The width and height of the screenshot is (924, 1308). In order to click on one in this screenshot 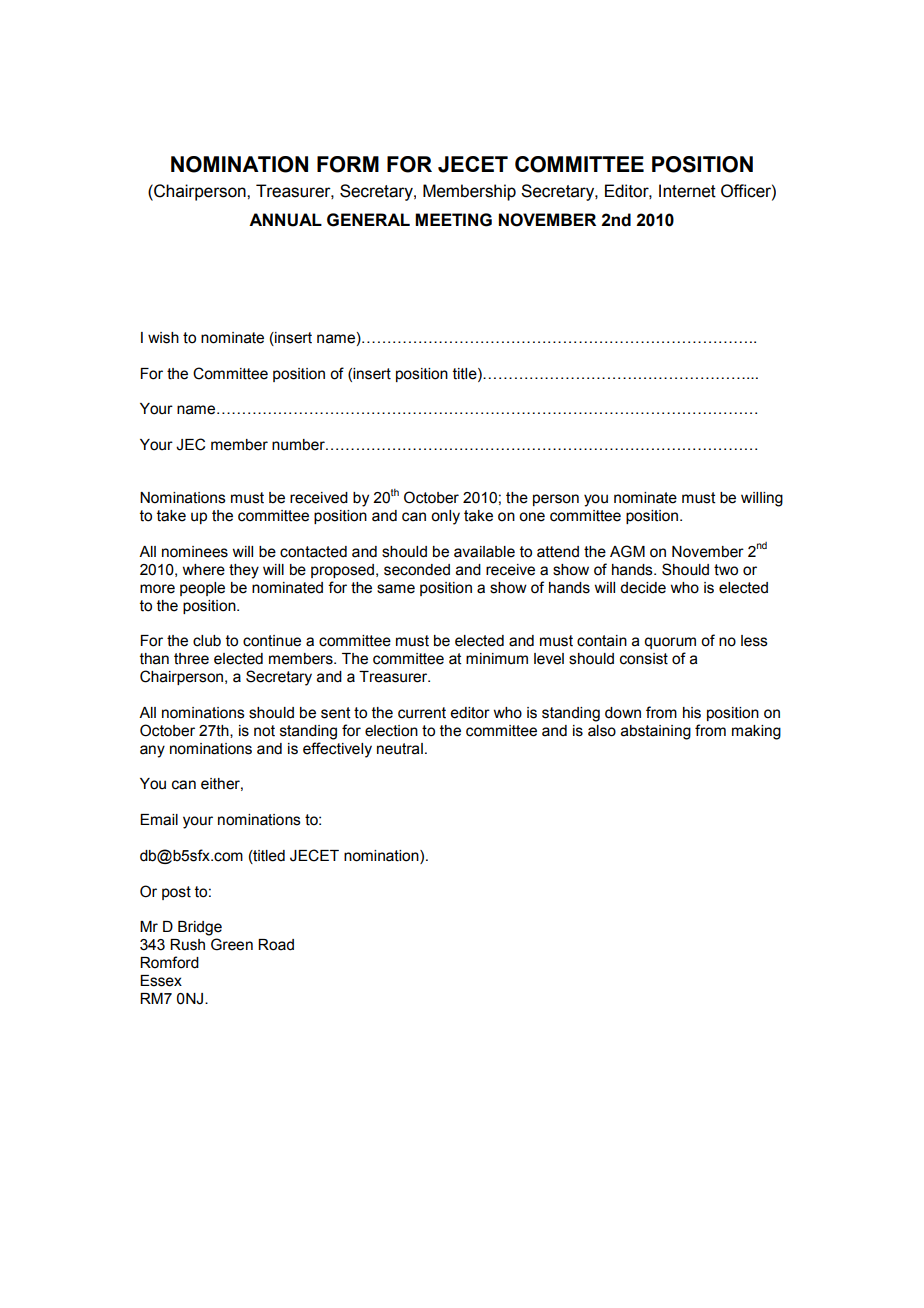, I will do `click(532, 517)`.
